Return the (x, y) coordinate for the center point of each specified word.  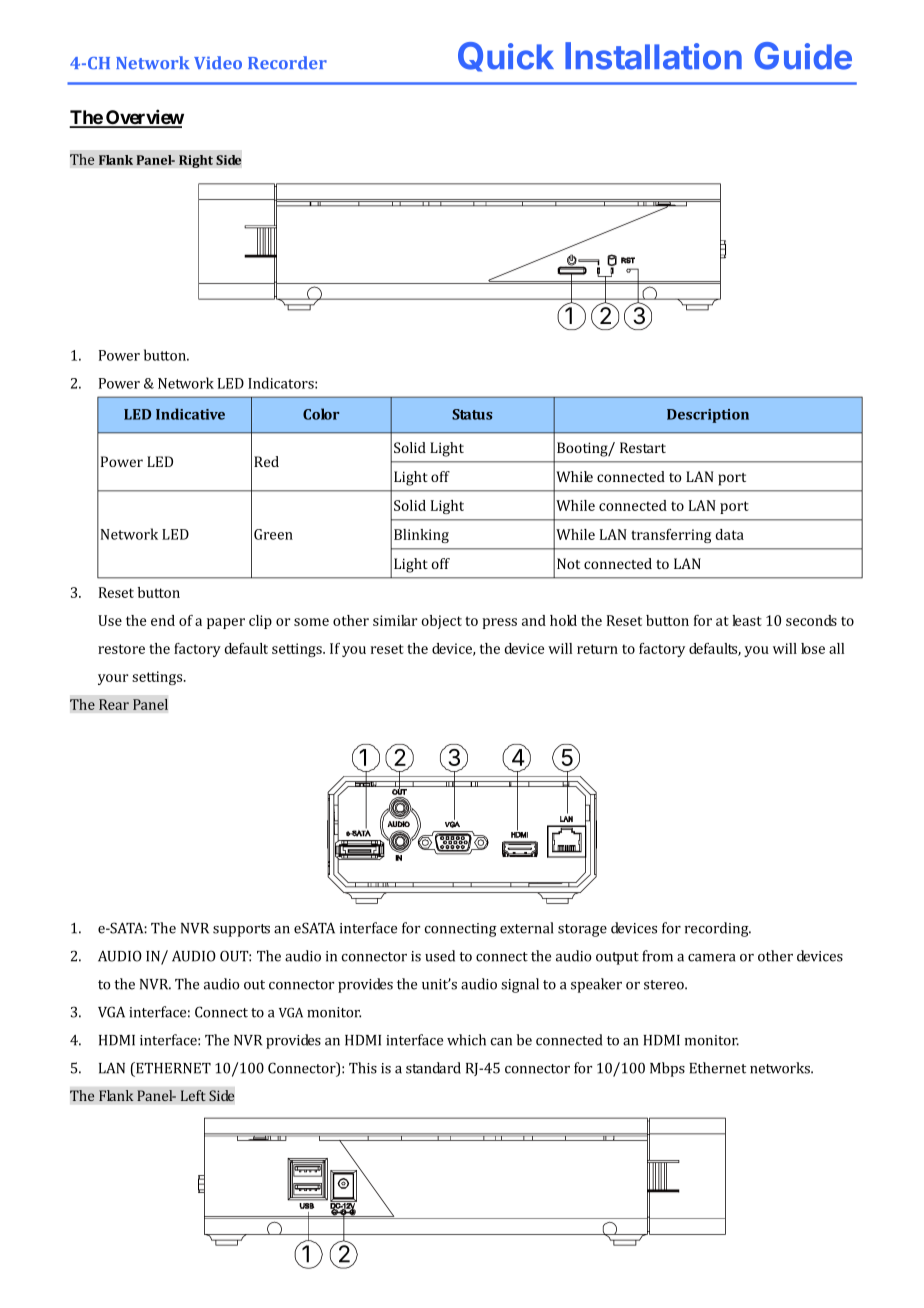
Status (472, 414)
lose (813, 648)
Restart (643, 447)
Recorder (287, 62)
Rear (114, 704)
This (363, 1068)
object (442, 622)
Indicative (190, 414)
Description (708, 416)
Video (218, 62)
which (466, 1040)
